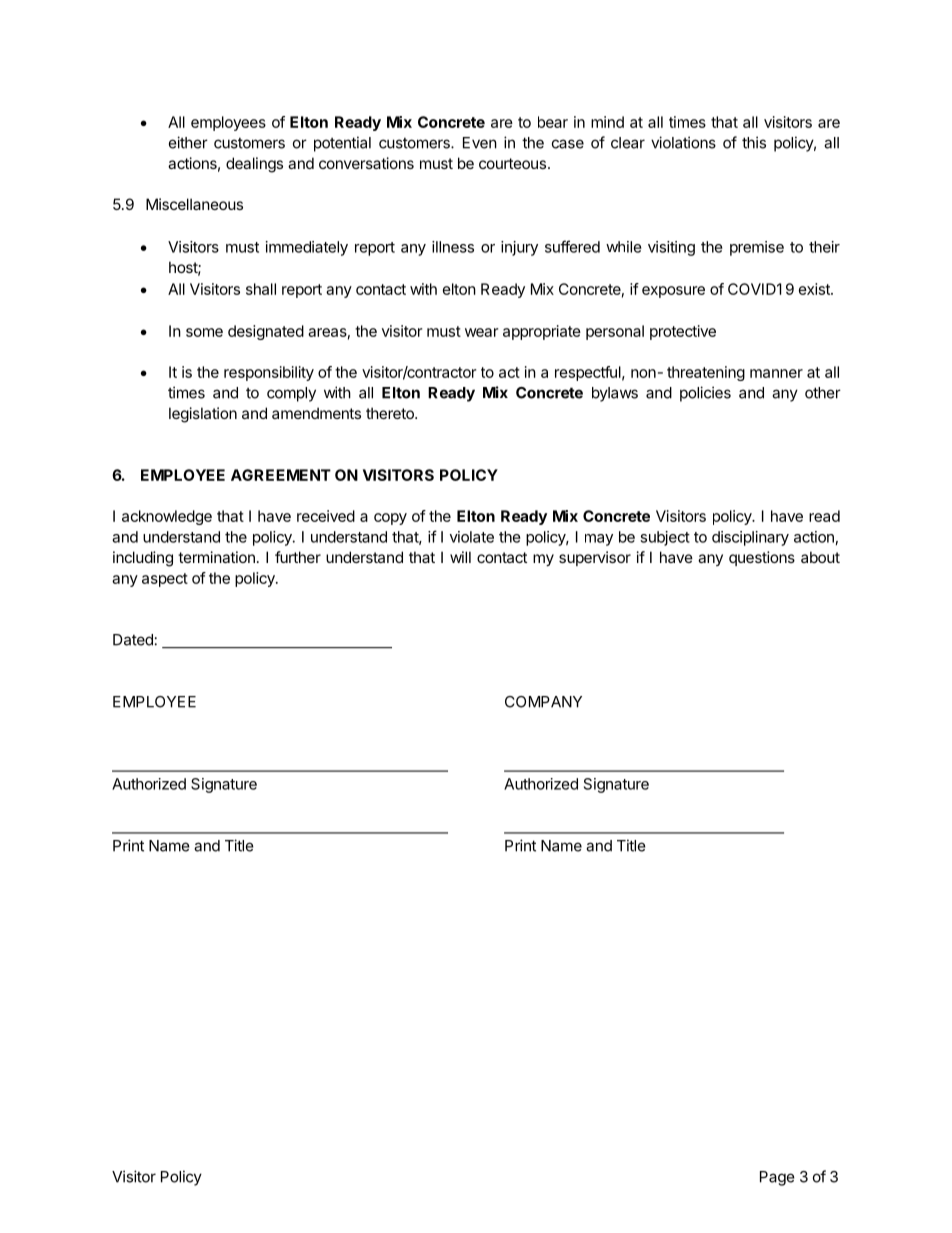  What do you see at coordinates (460, 557) in the page?
I see `will` at bounding box center [460, 557].
